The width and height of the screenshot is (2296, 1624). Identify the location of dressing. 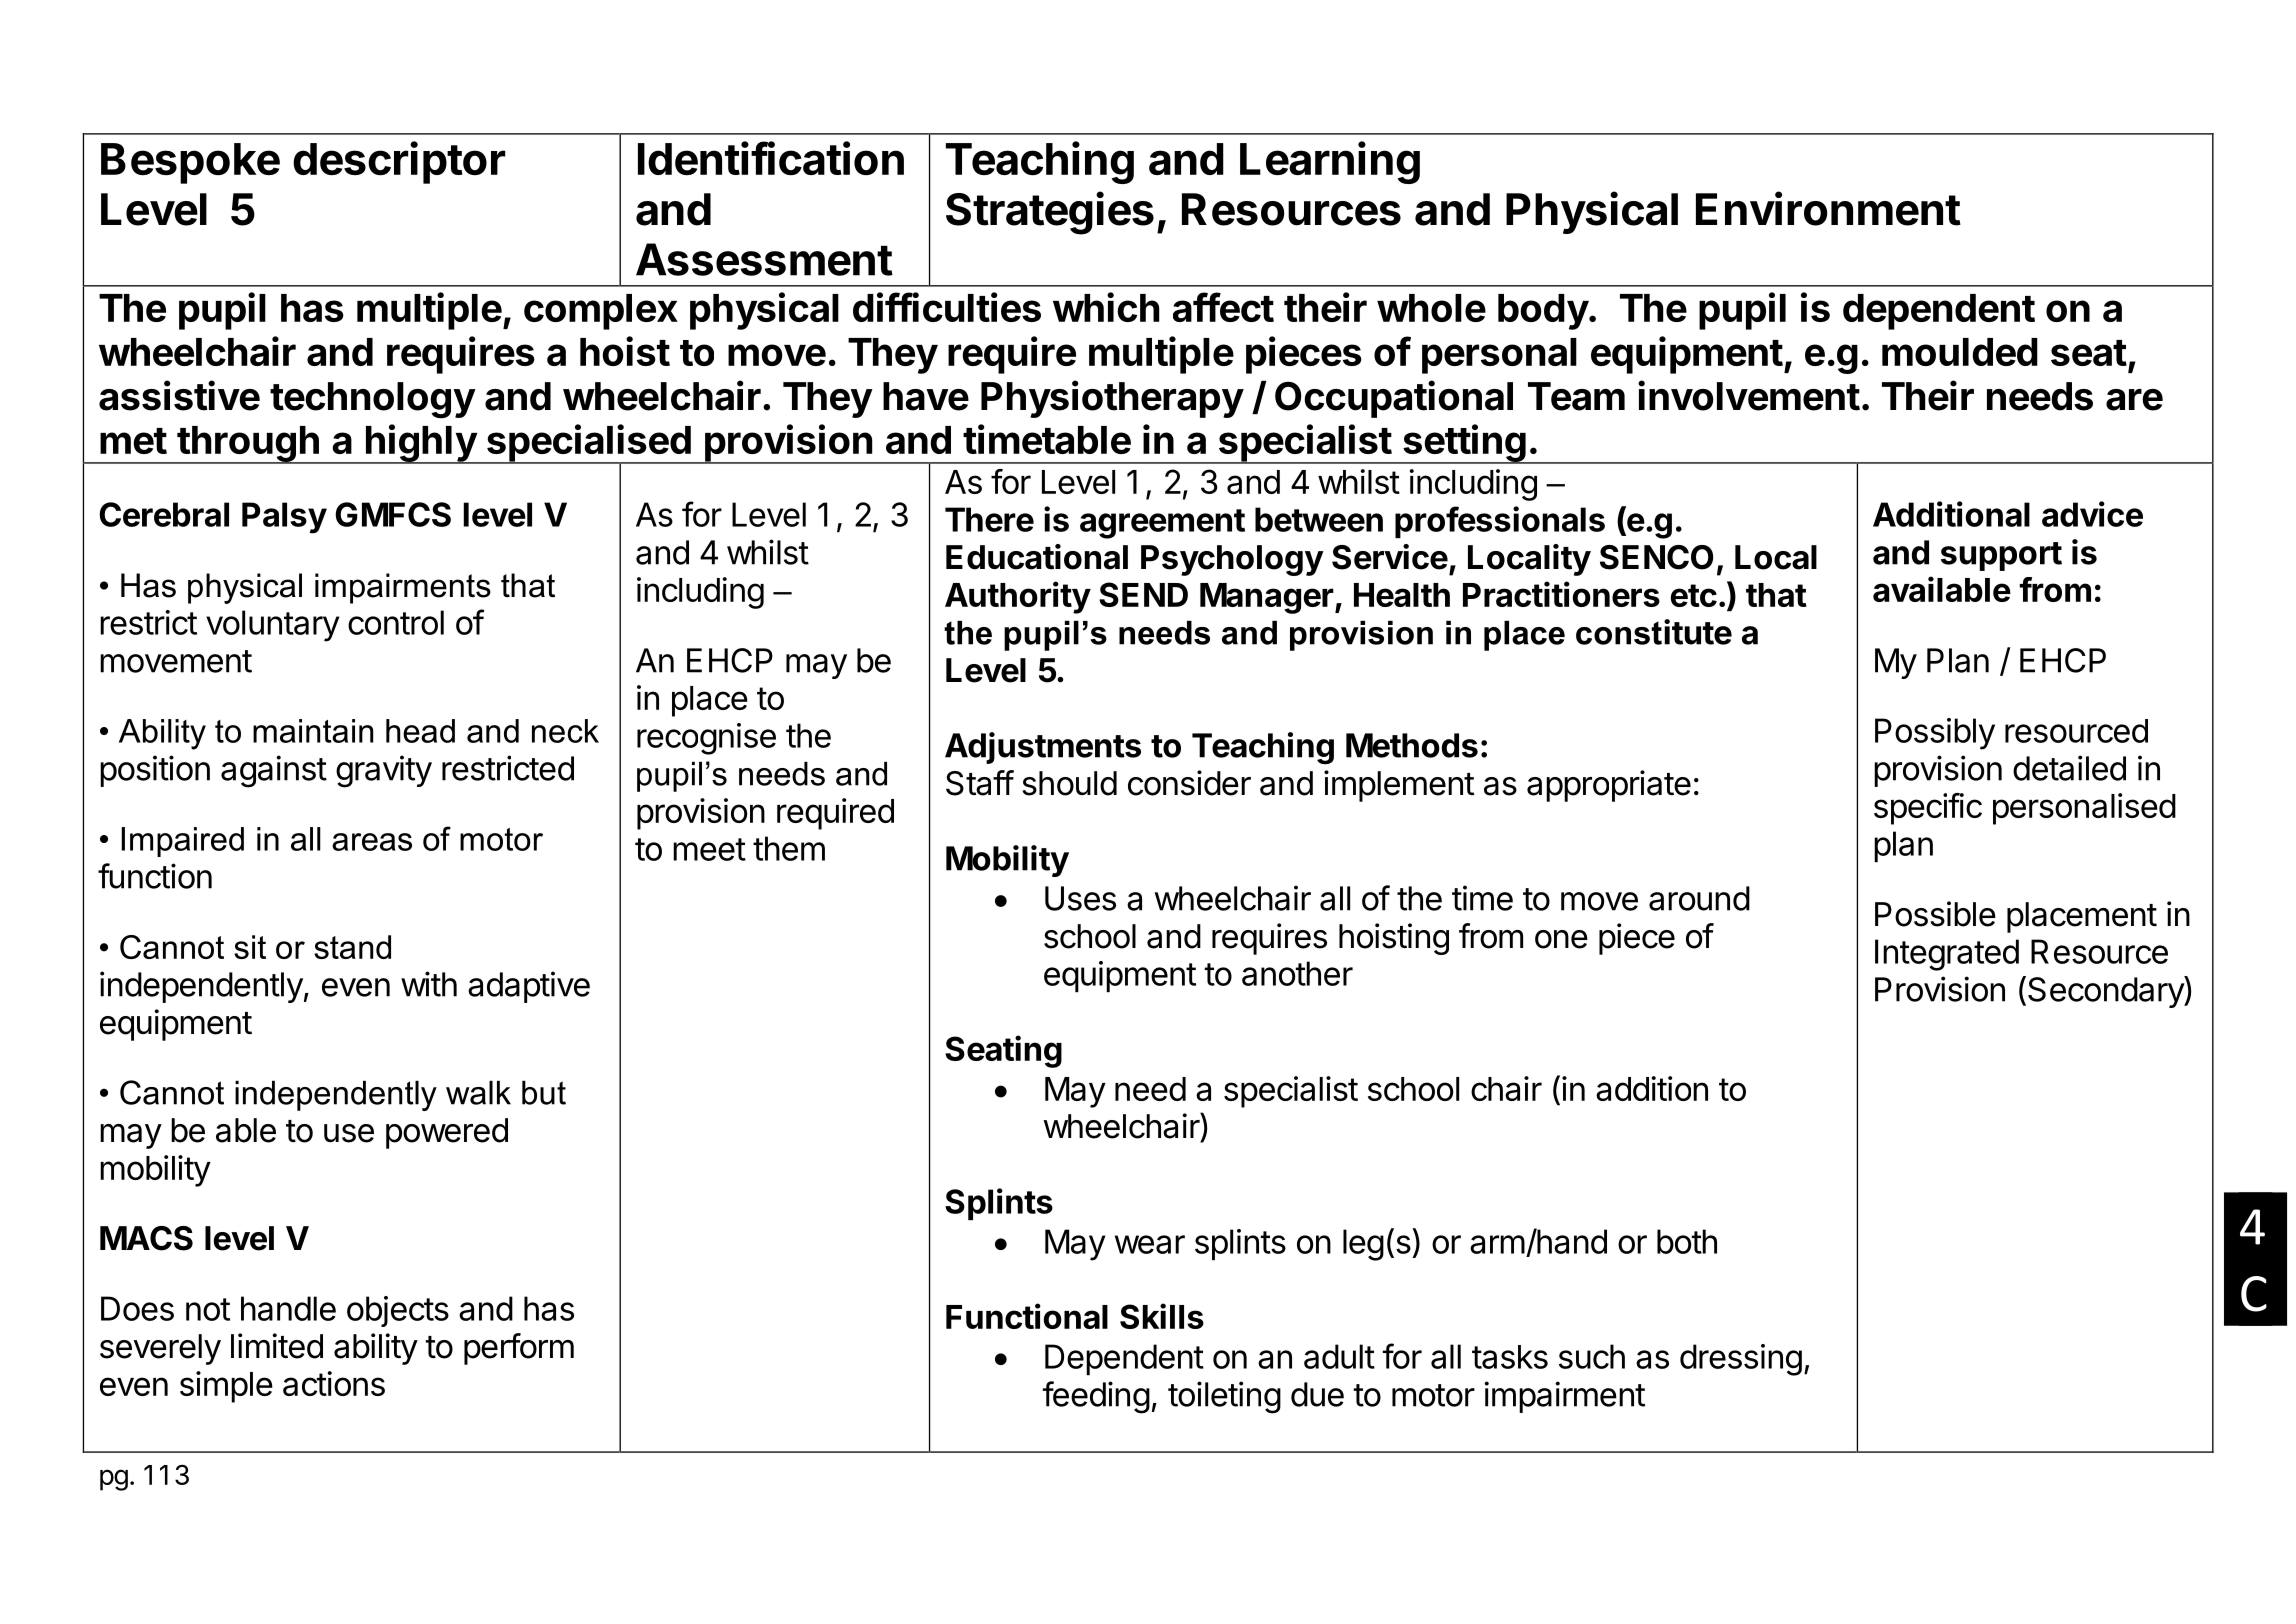
(1741, 1360).
